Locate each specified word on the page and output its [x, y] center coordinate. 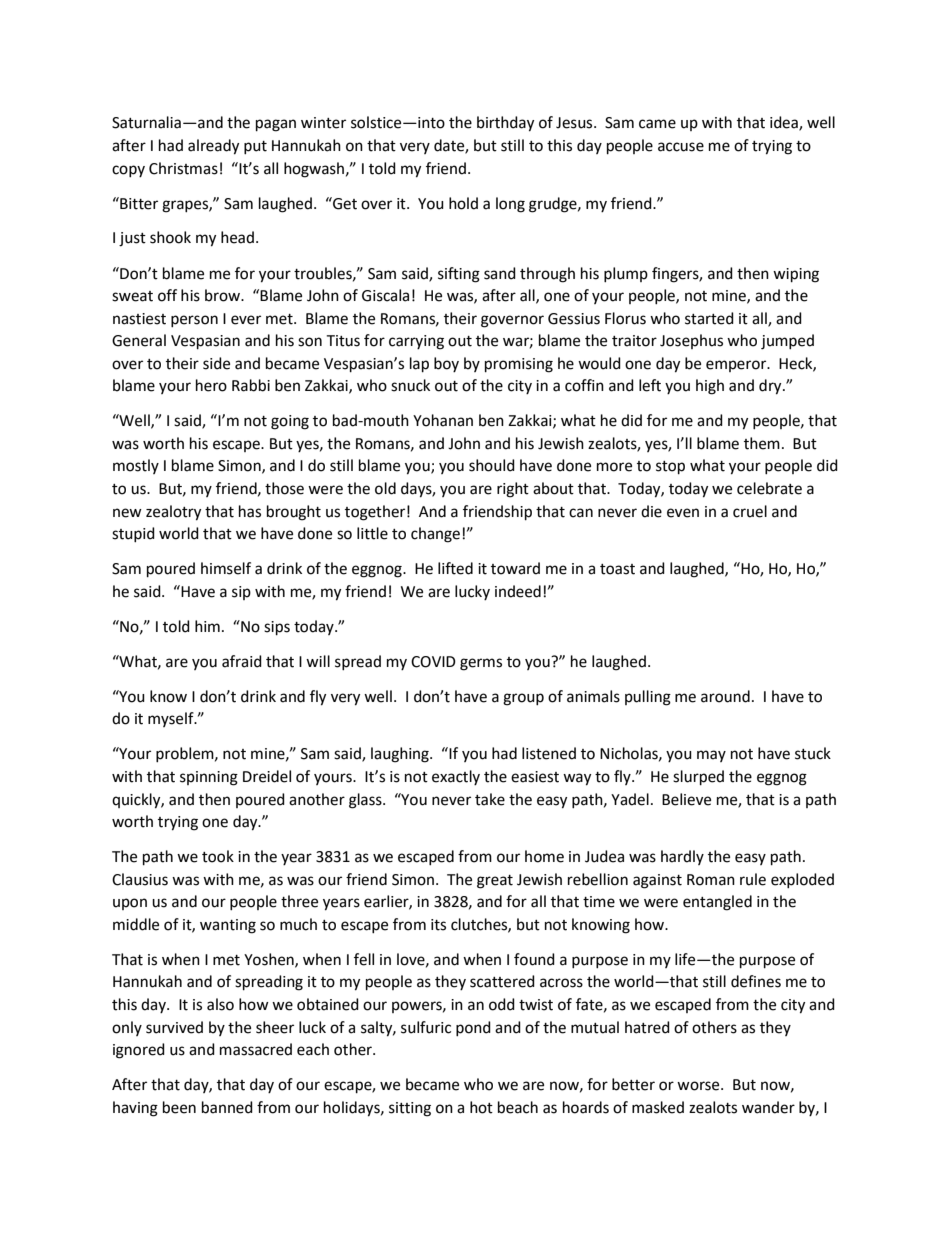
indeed [518, 591]
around [725, 696]
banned [227, 1107]
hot [481, 1107]
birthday [505, 124]
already [213, 147]
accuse [681, 147]
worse [699, 1086]
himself [226, 568]
